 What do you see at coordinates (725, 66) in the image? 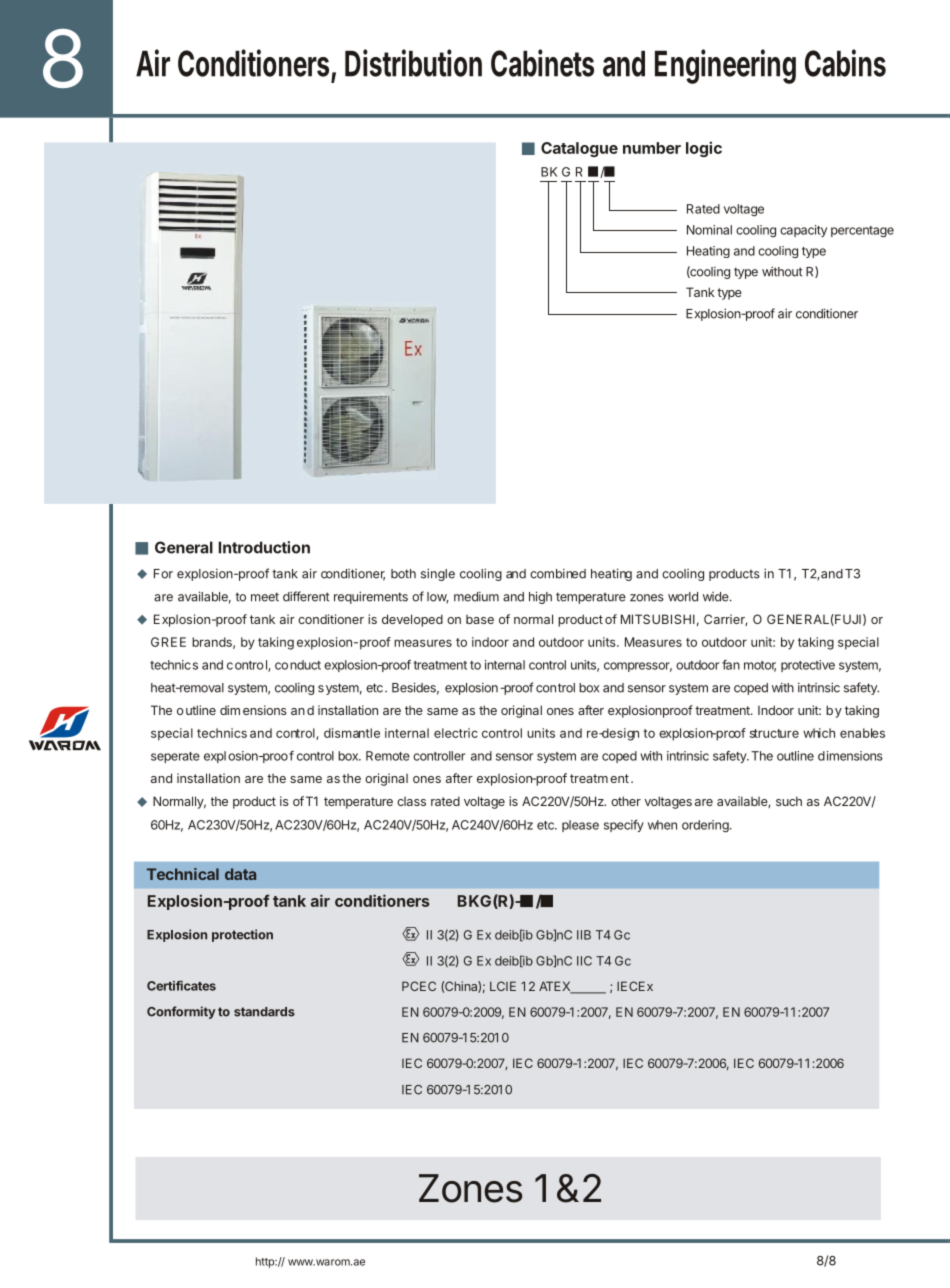
I see `Engineering` at bounding box center [725, 66].
